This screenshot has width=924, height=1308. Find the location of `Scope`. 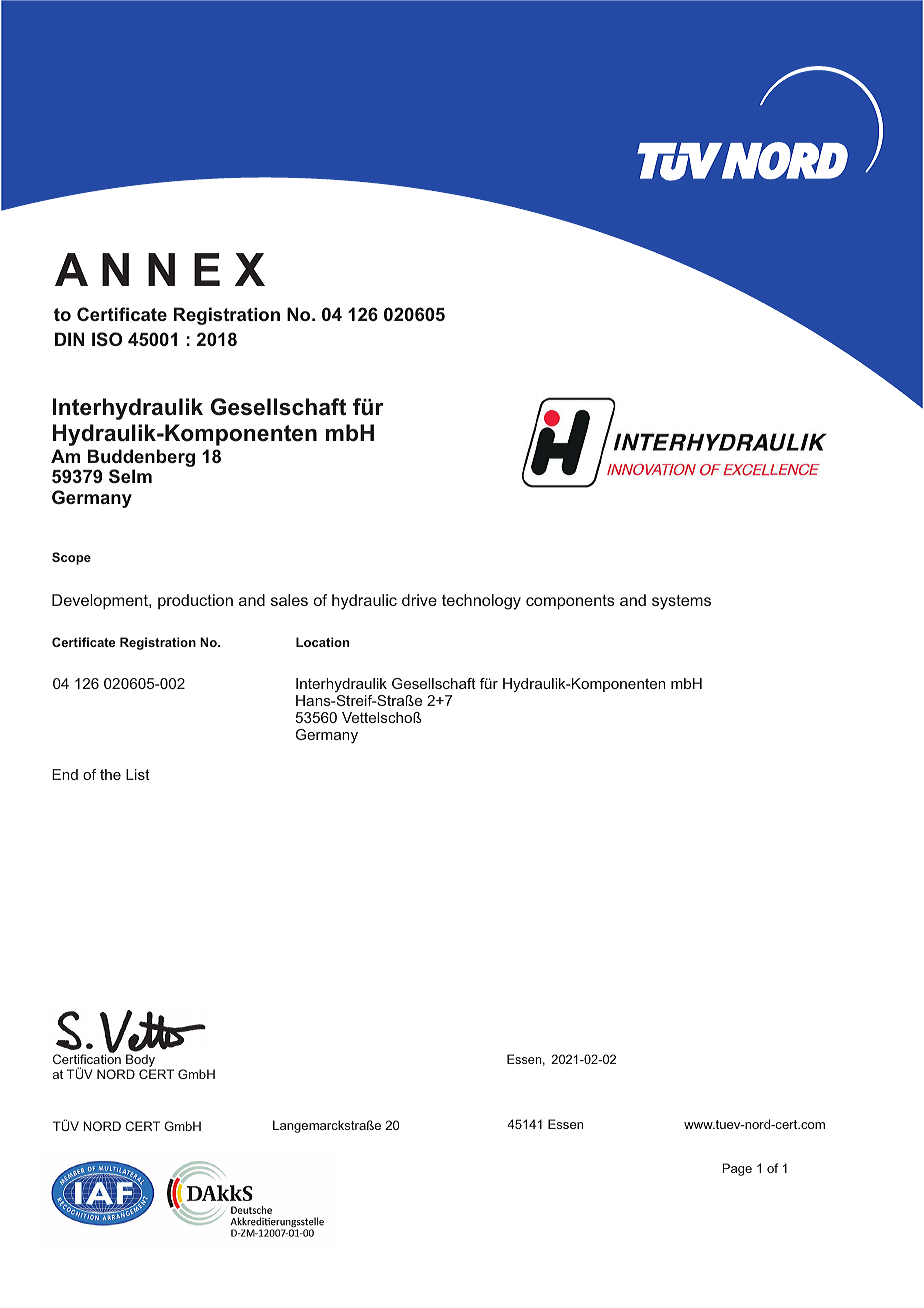

Scope is located at coordinates (71, 558).
